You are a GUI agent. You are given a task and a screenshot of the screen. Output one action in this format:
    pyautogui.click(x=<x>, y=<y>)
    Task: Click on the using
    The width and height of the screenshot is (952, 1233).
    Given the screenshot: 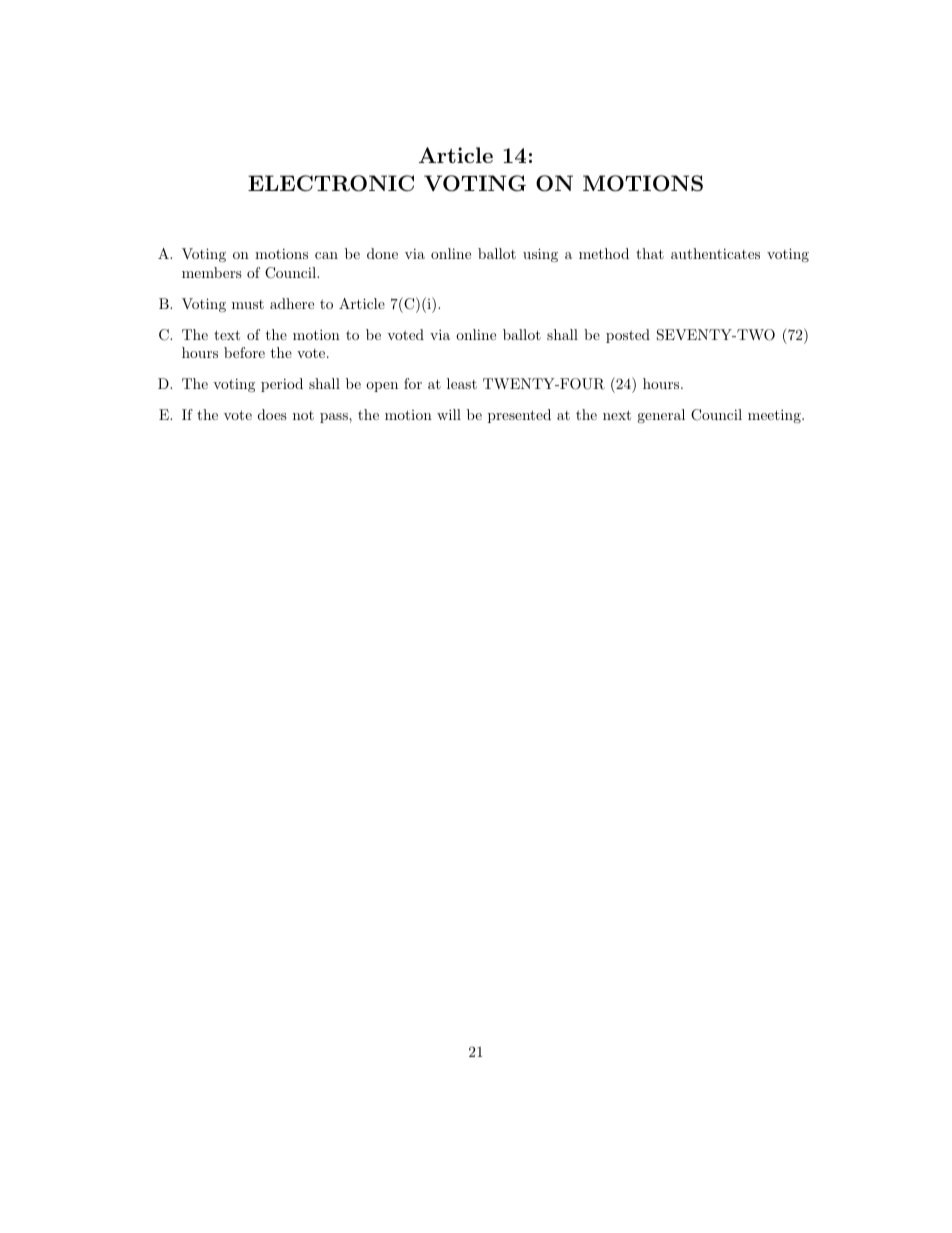 What is the action you would take?
    pyautogui.click(x=540, y=255)
